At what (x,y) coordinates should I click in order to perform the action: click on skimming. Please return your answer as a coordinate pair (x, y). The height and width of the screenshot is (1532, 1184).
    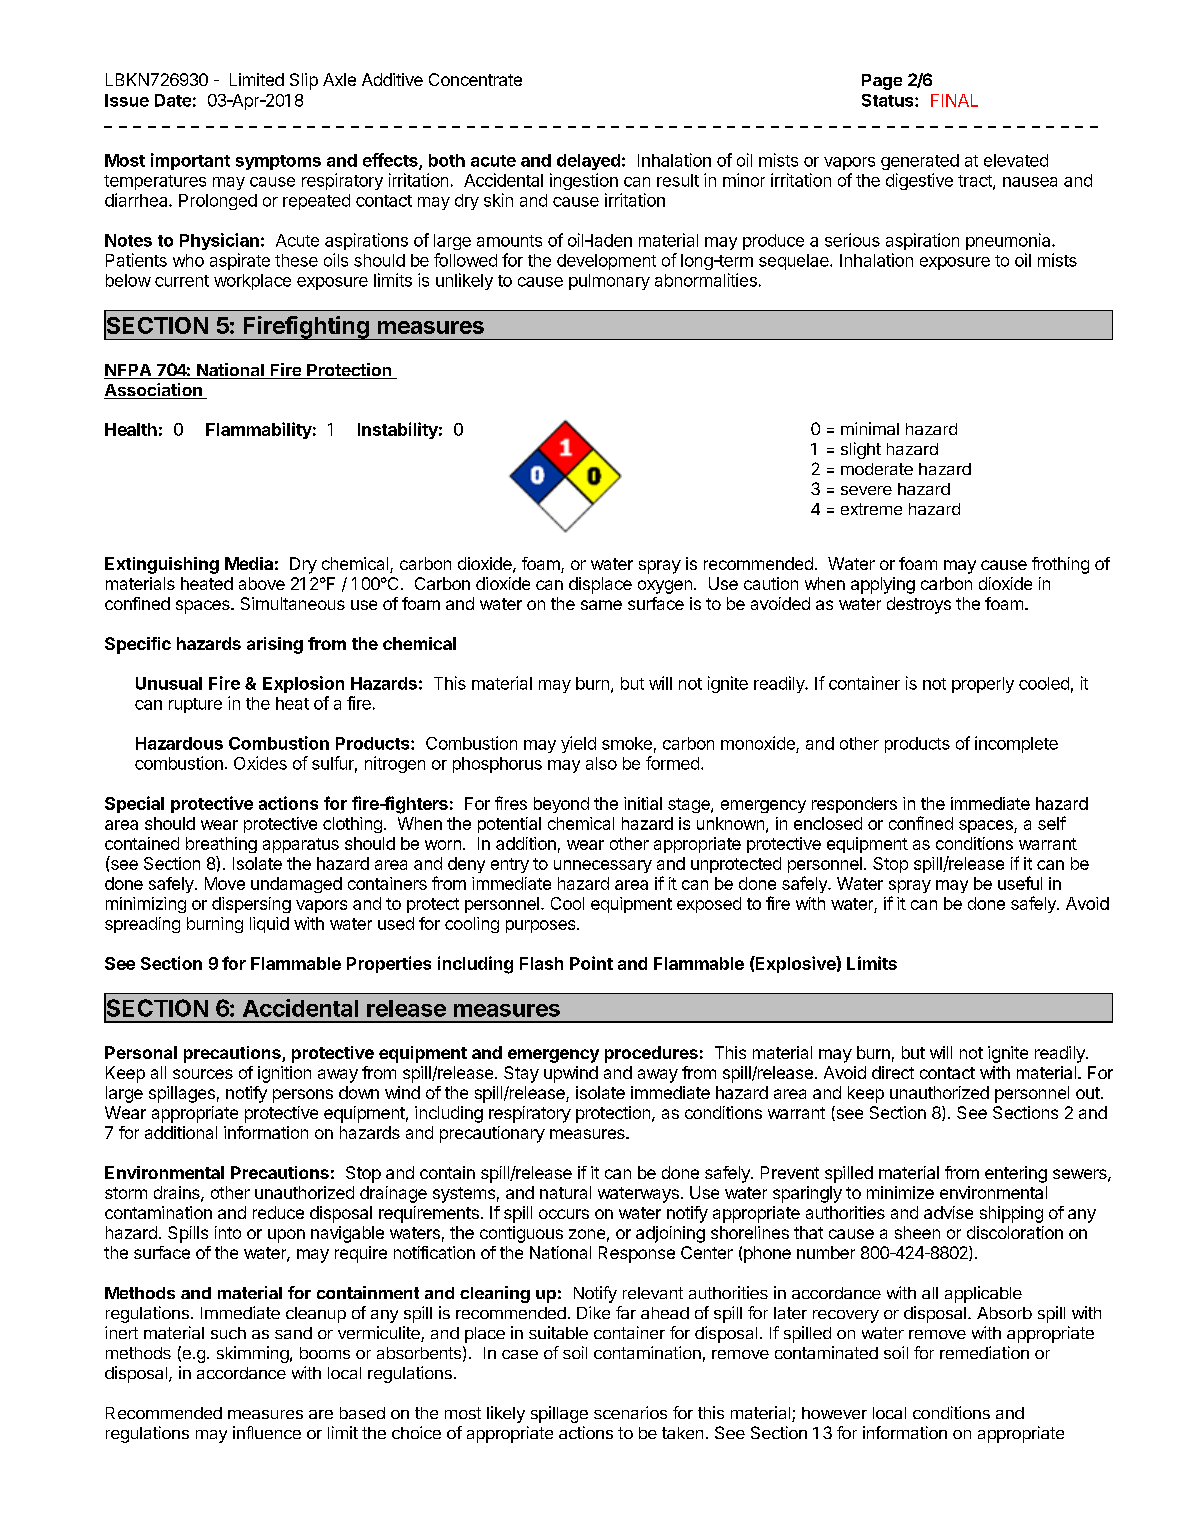
    Looking at the image, I should click on (253, 1354).
